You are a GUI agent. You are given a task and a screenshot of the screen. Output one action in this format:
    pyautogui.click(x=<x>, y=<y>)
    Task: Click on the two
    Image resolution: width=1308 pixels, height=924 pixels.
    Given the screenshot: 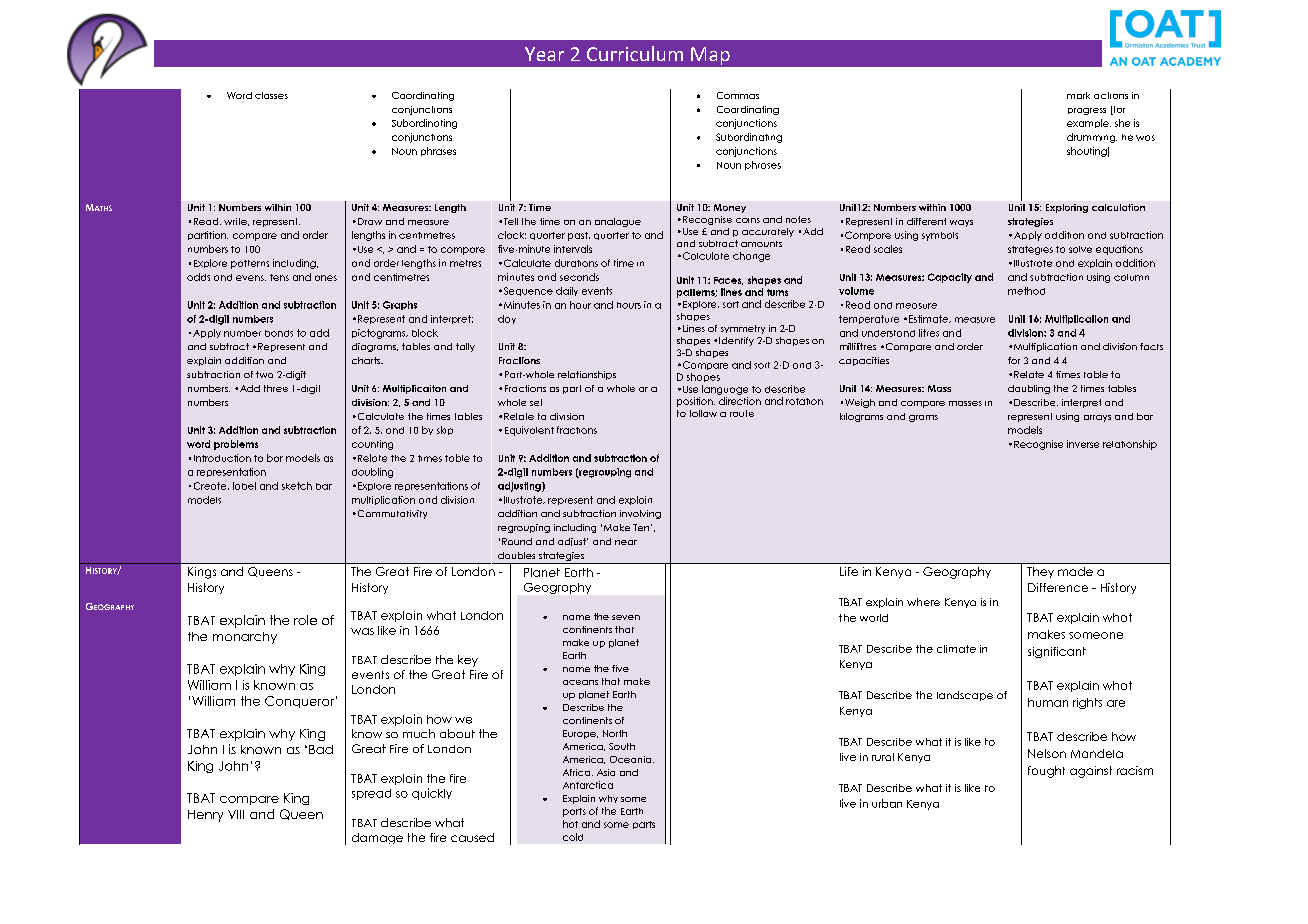 What is the action you would take?
    pyautogui.click(x=264, y=374)
